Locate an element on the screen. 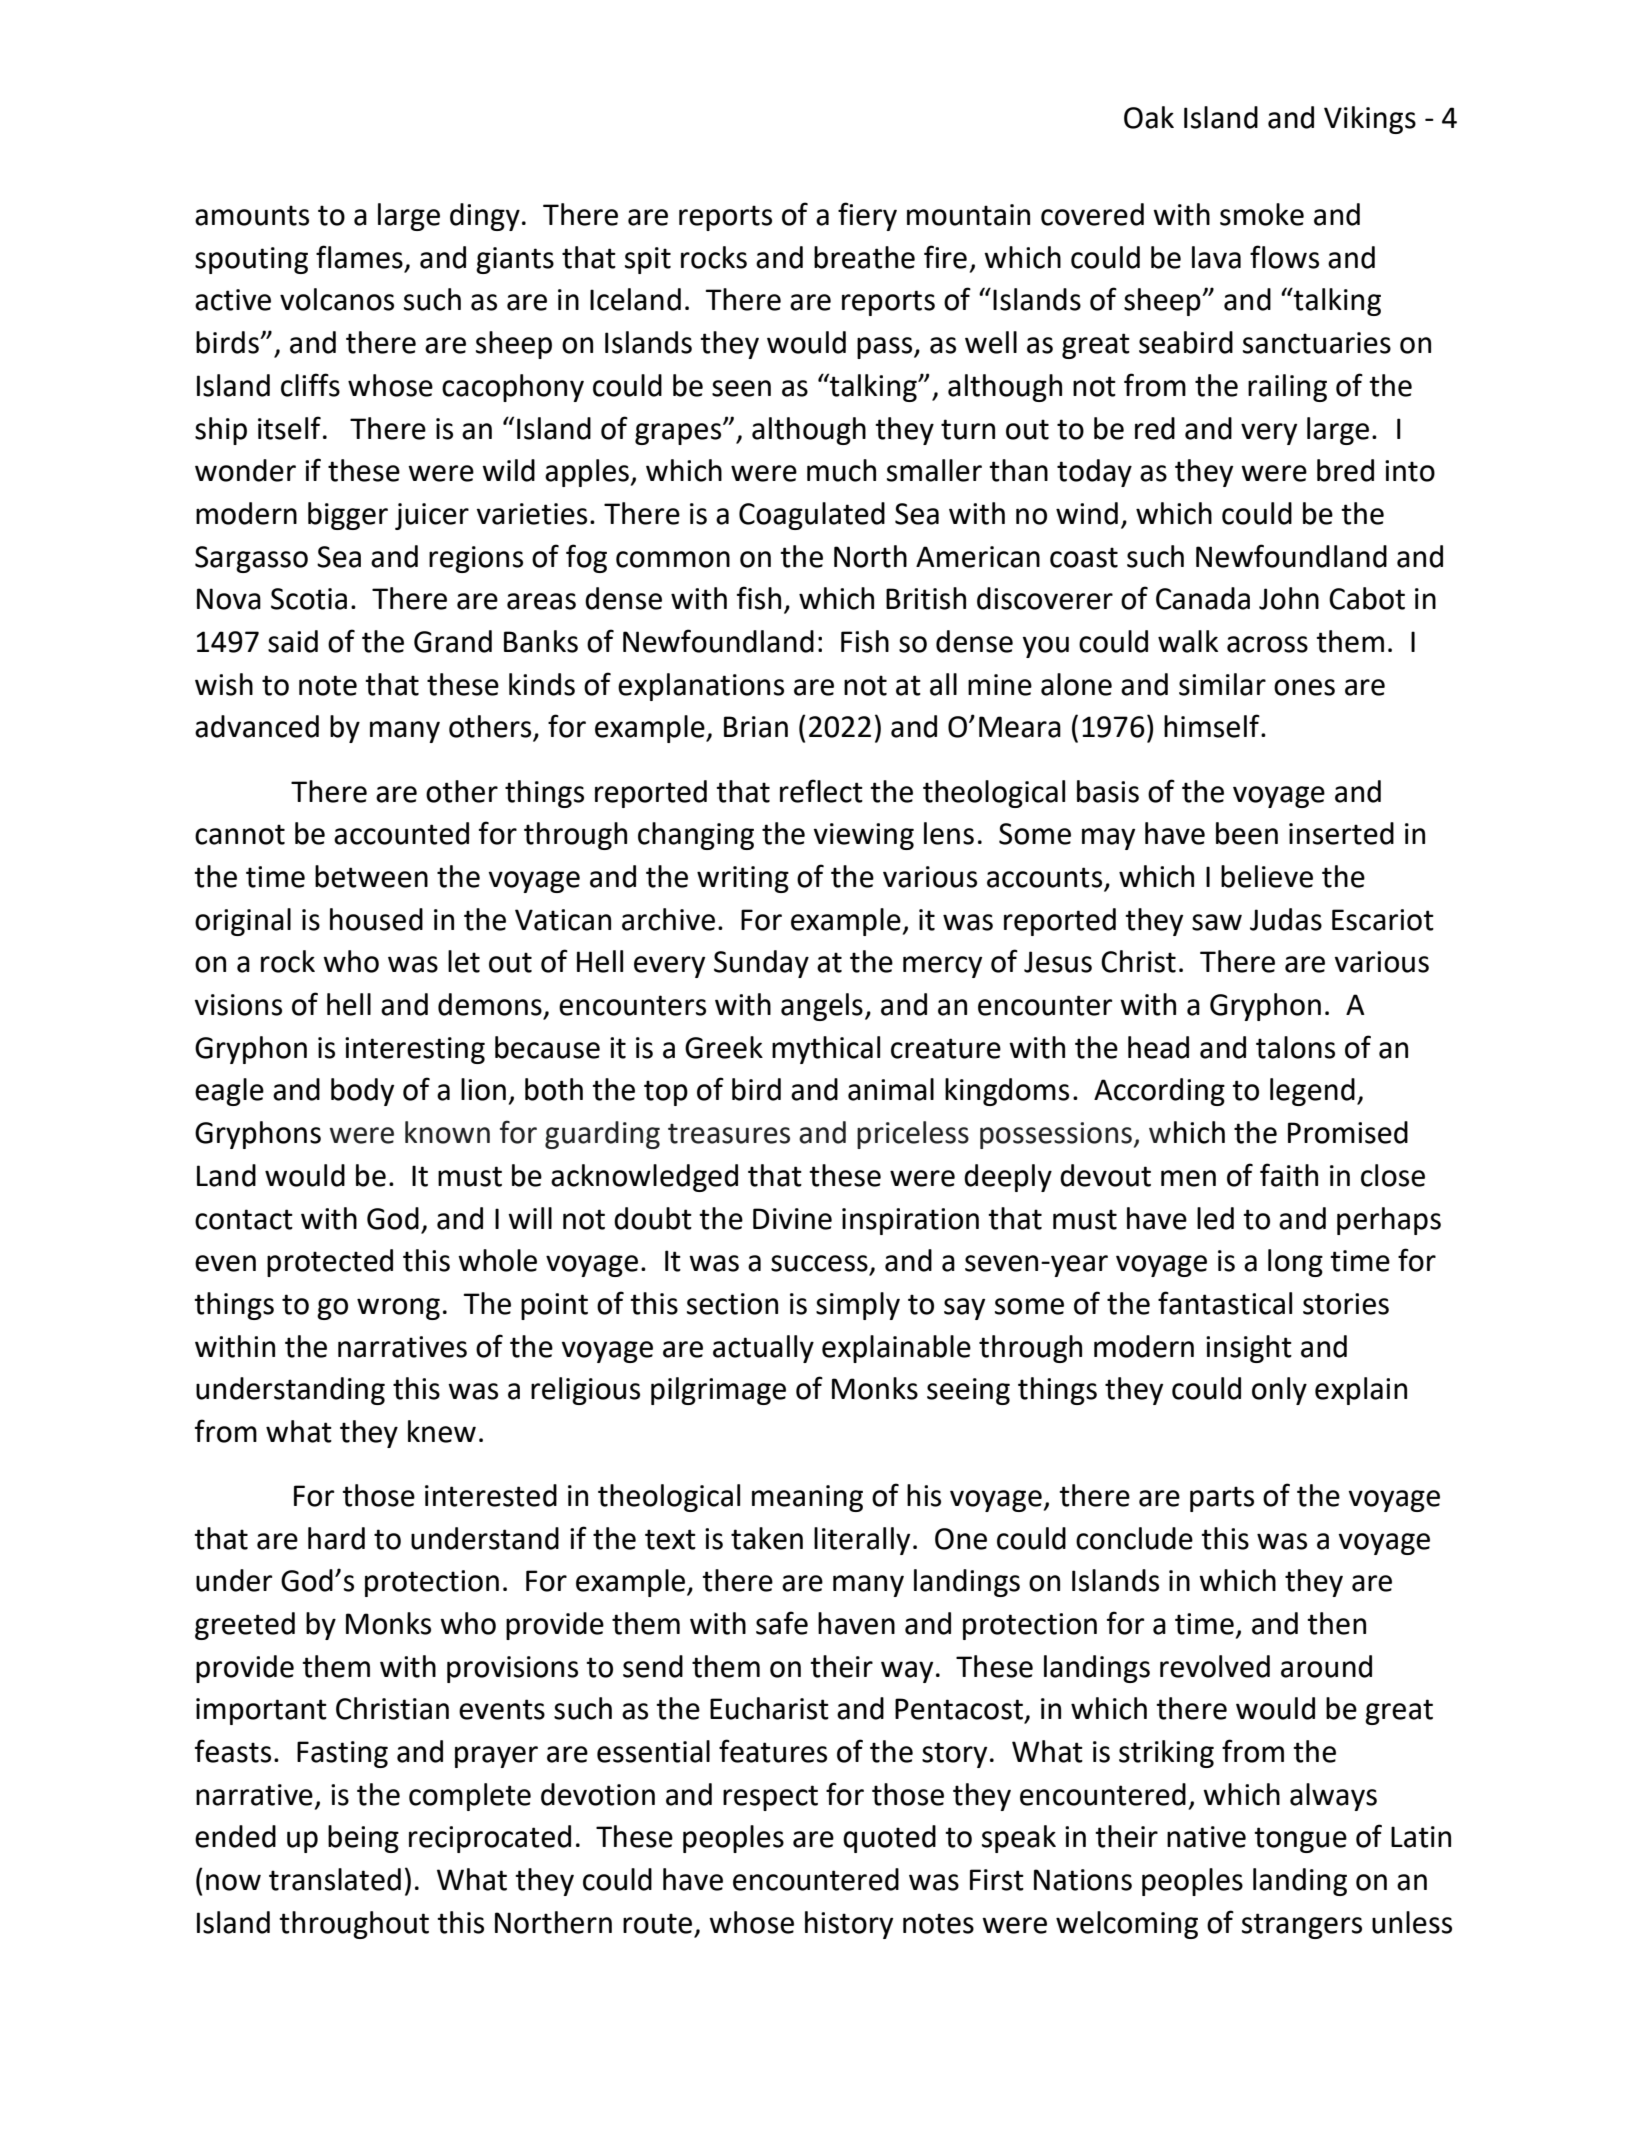 The height and width of the screenshot is (2138, 1652). believe is located at coordinates (1267, 876).
